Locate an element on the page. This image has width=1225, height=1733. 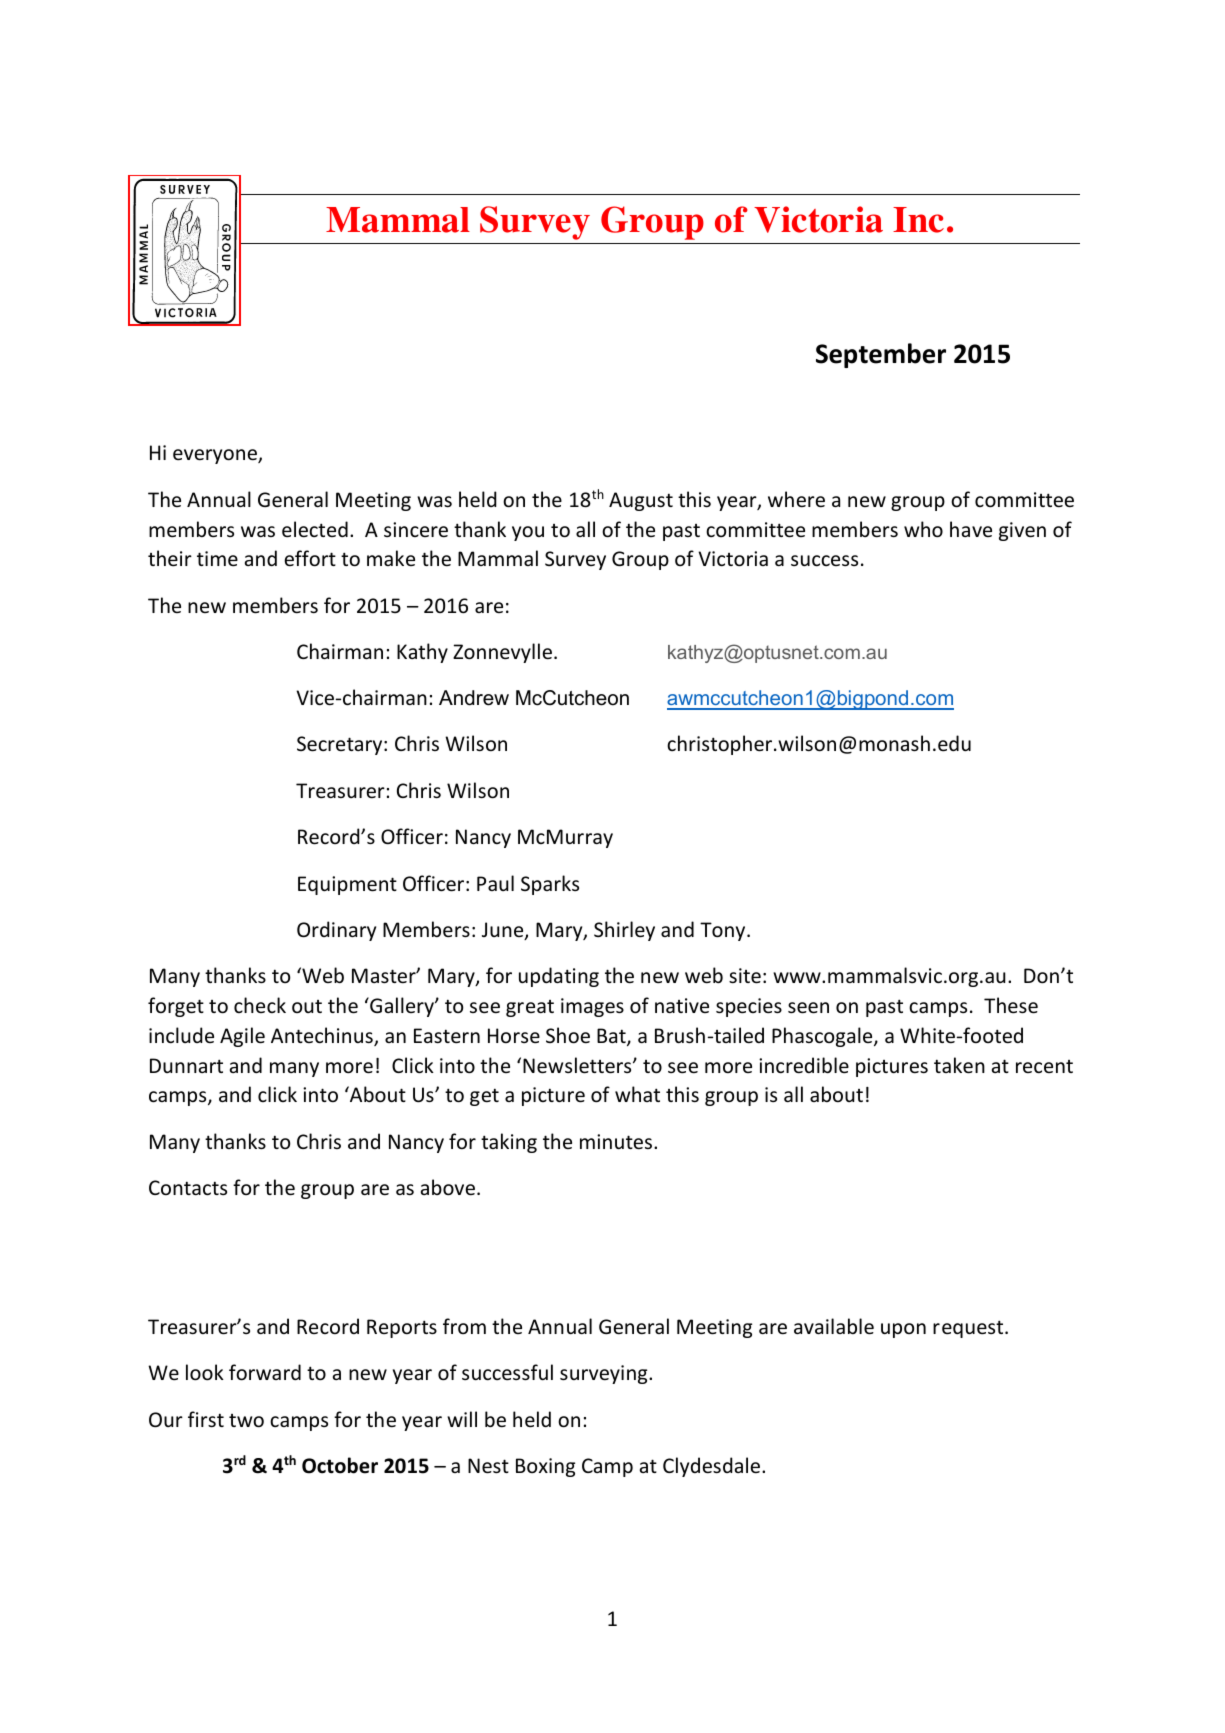
taken is located at coordinates (959, 1065).
